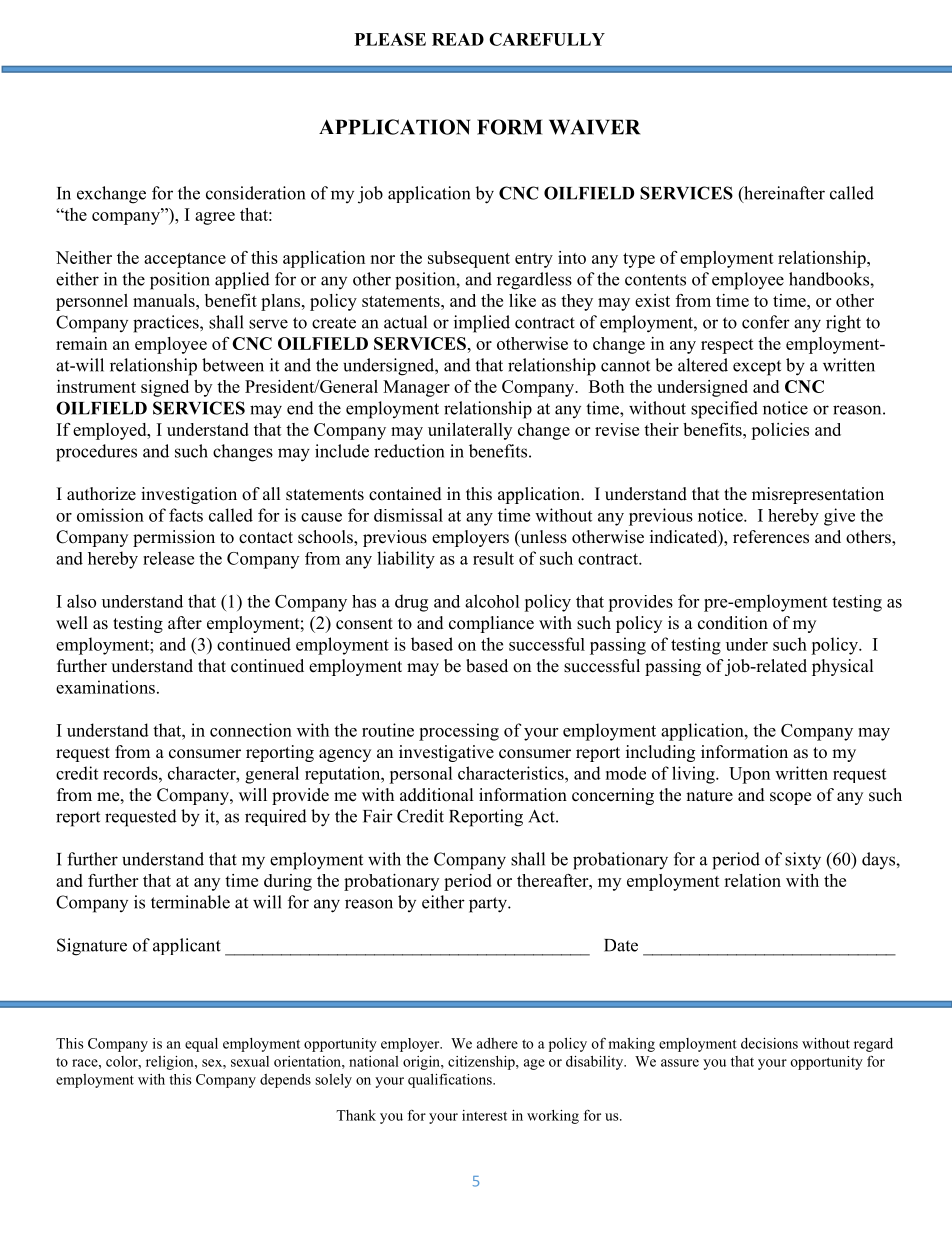 The height and width of the screenshot is (1233, 952). Describe the element at coordinates (201, 1045) in the screenshot. I see `equal` at that location.
